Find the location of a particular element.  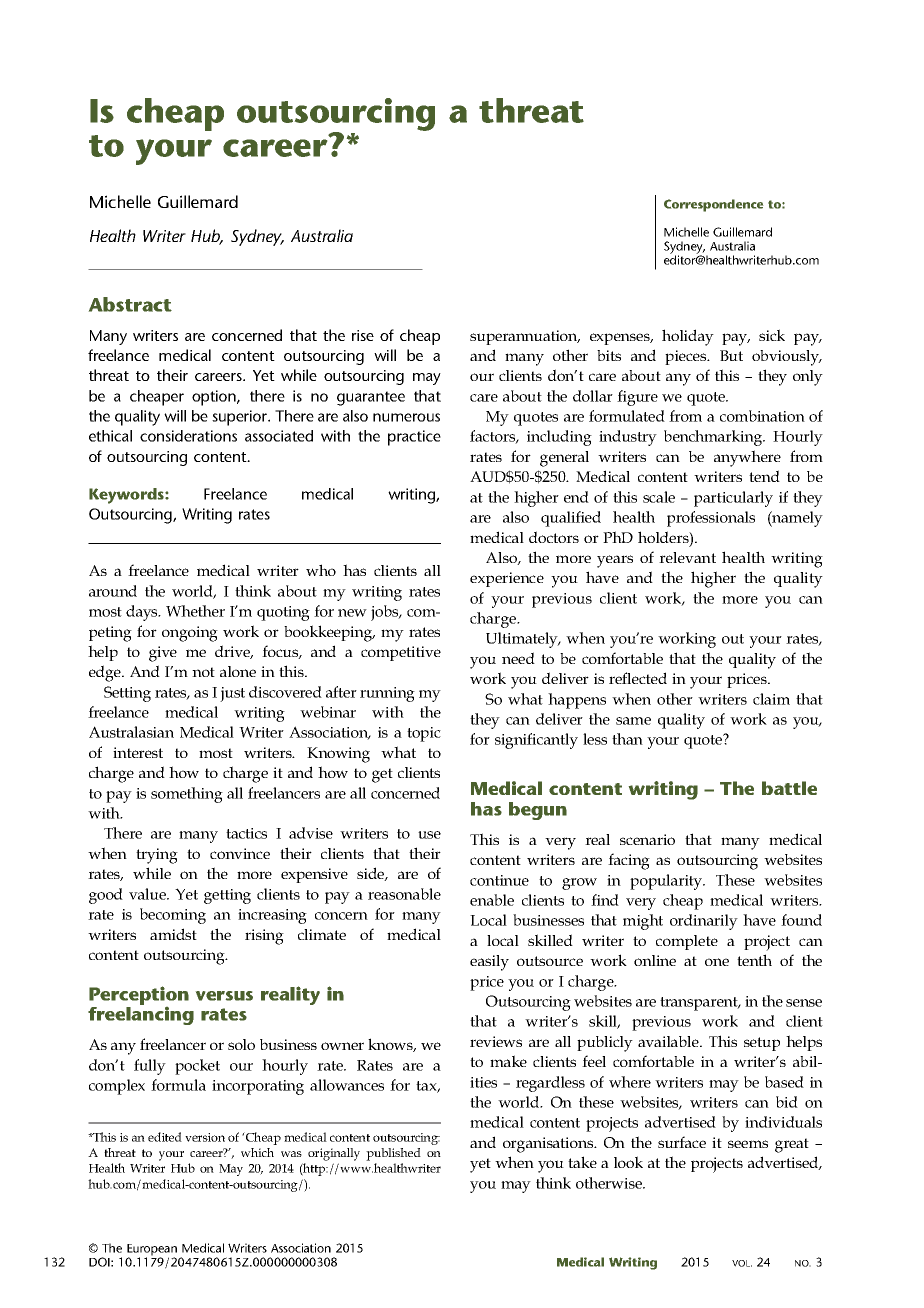

relevant is located at coordinates (687, 557).
